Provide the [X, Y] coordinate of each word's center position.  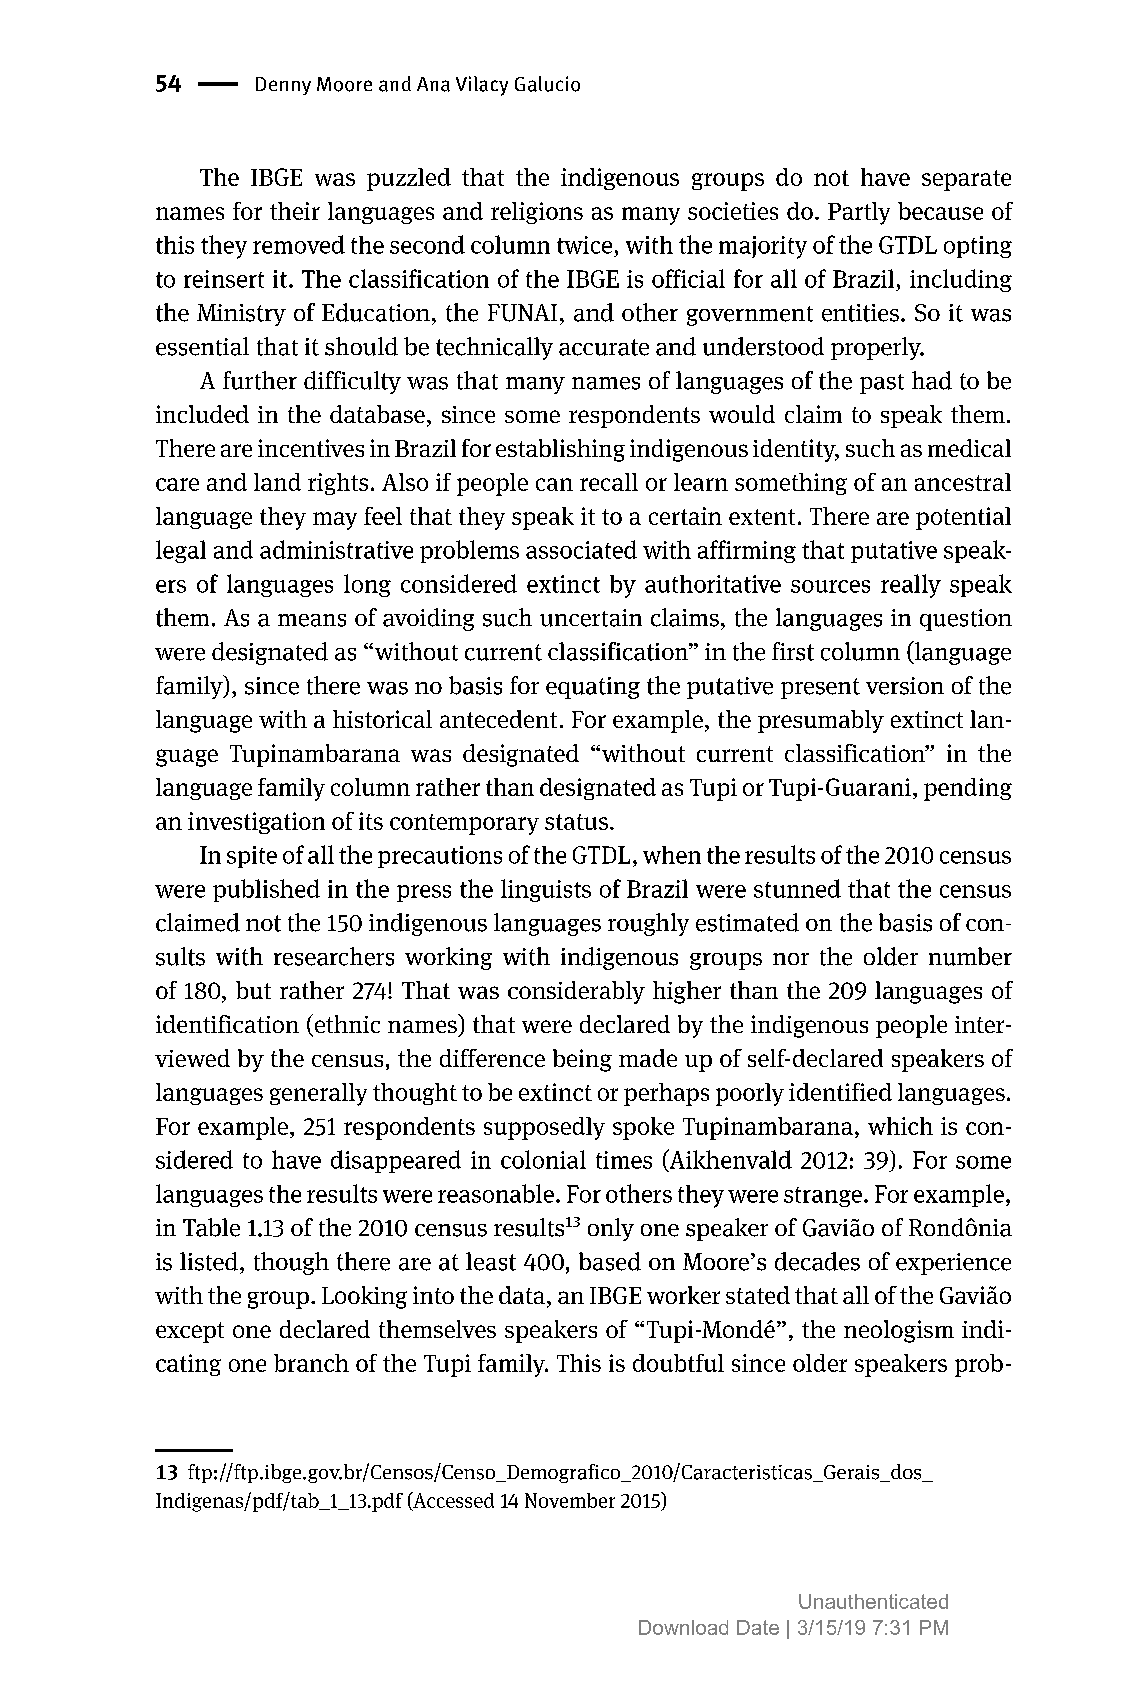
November [570, 1500]
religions [537, 213]
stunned [797, 888]
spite [252, 857]
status [576, 822]
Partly [859, 213]
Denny [283, 86]
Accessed [452, 1501]
